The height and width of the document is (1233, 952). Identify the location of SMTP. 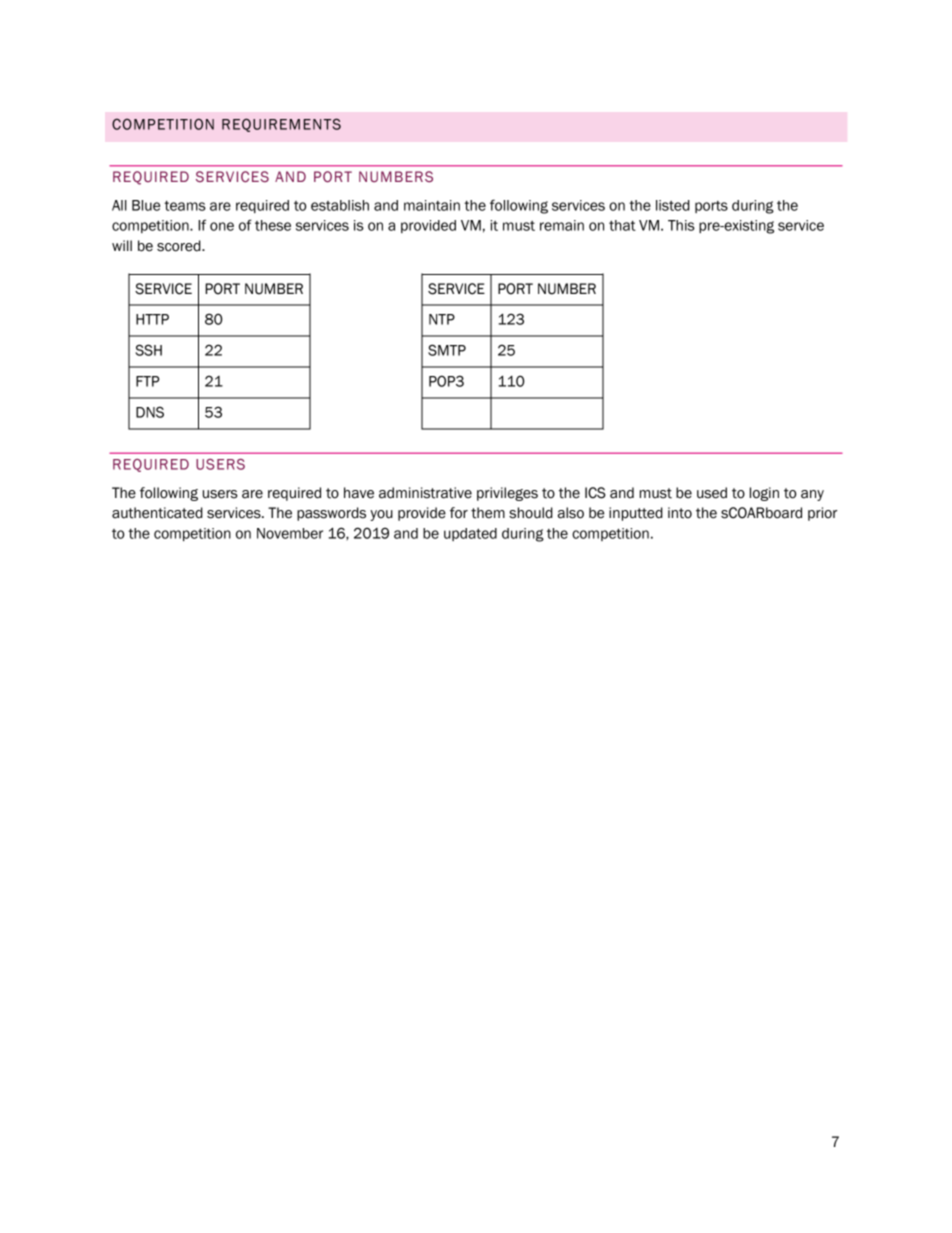
(447, 350).
